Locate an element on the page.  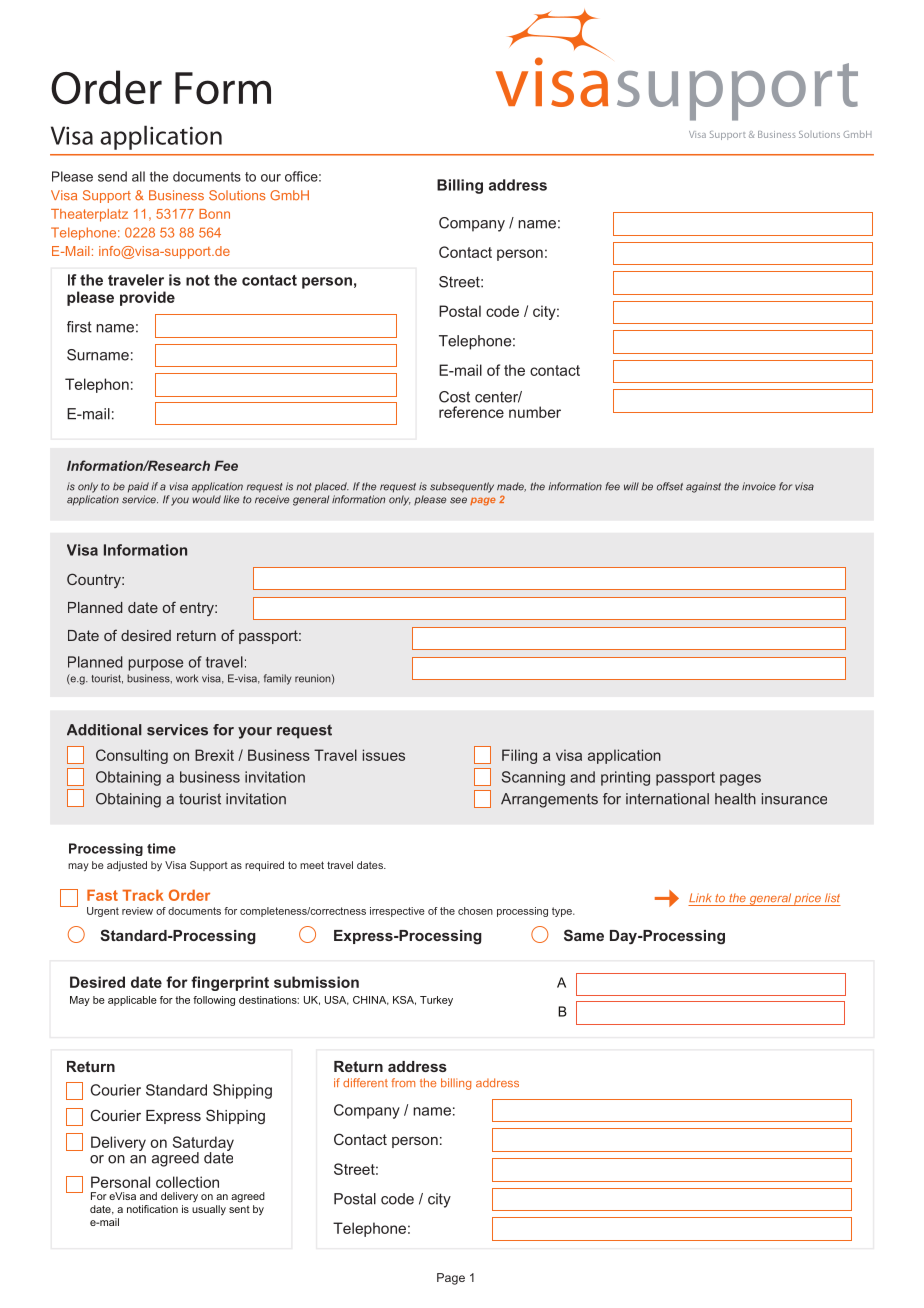
chosen is located at coordinates (475, 911).
